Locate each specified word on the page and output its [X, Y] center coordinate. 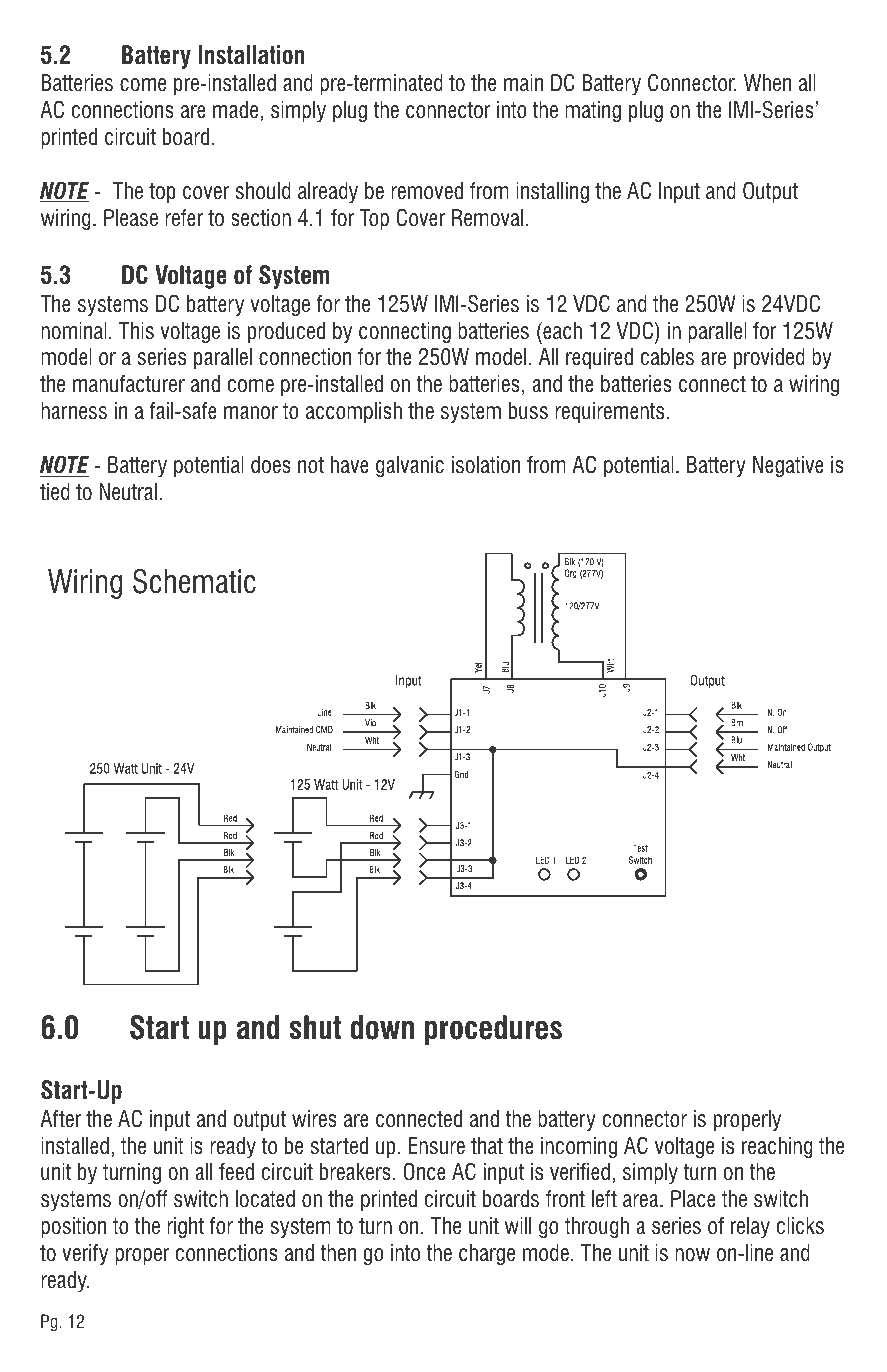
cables [667, 357]
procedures [493, 1030]
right [185, 1227]
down [382, 1027]
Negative [788, 467]
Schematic [194, 581]
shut [315, 1027]
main [523, 83]
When [767, 83]
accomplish [354, 413]
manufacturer [129, 384]
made [237, 111]
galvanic [410, 466]
